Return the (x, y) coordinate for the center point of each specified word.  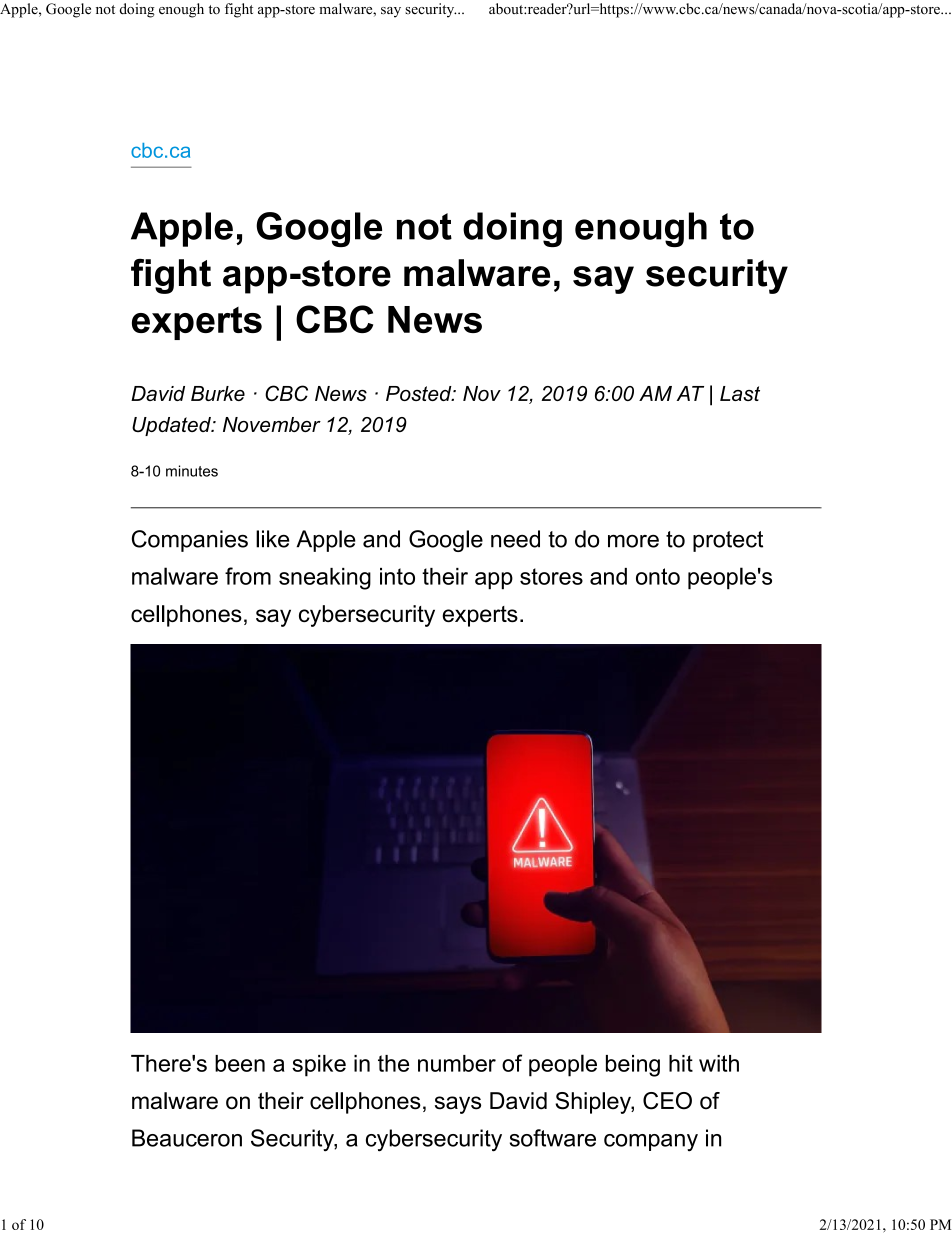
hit (681, 1063)
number (457, 1063)
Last (740, 393)
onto (658, 576)
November (272, 424)
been (240, 1063)
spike (319, 1066)
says (458, 1105)
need (515, 539)
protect (728, 541)
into (397, 576)
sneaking (325, 579)
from (248, 576)
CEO (667, 1101)
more (633, 541)
